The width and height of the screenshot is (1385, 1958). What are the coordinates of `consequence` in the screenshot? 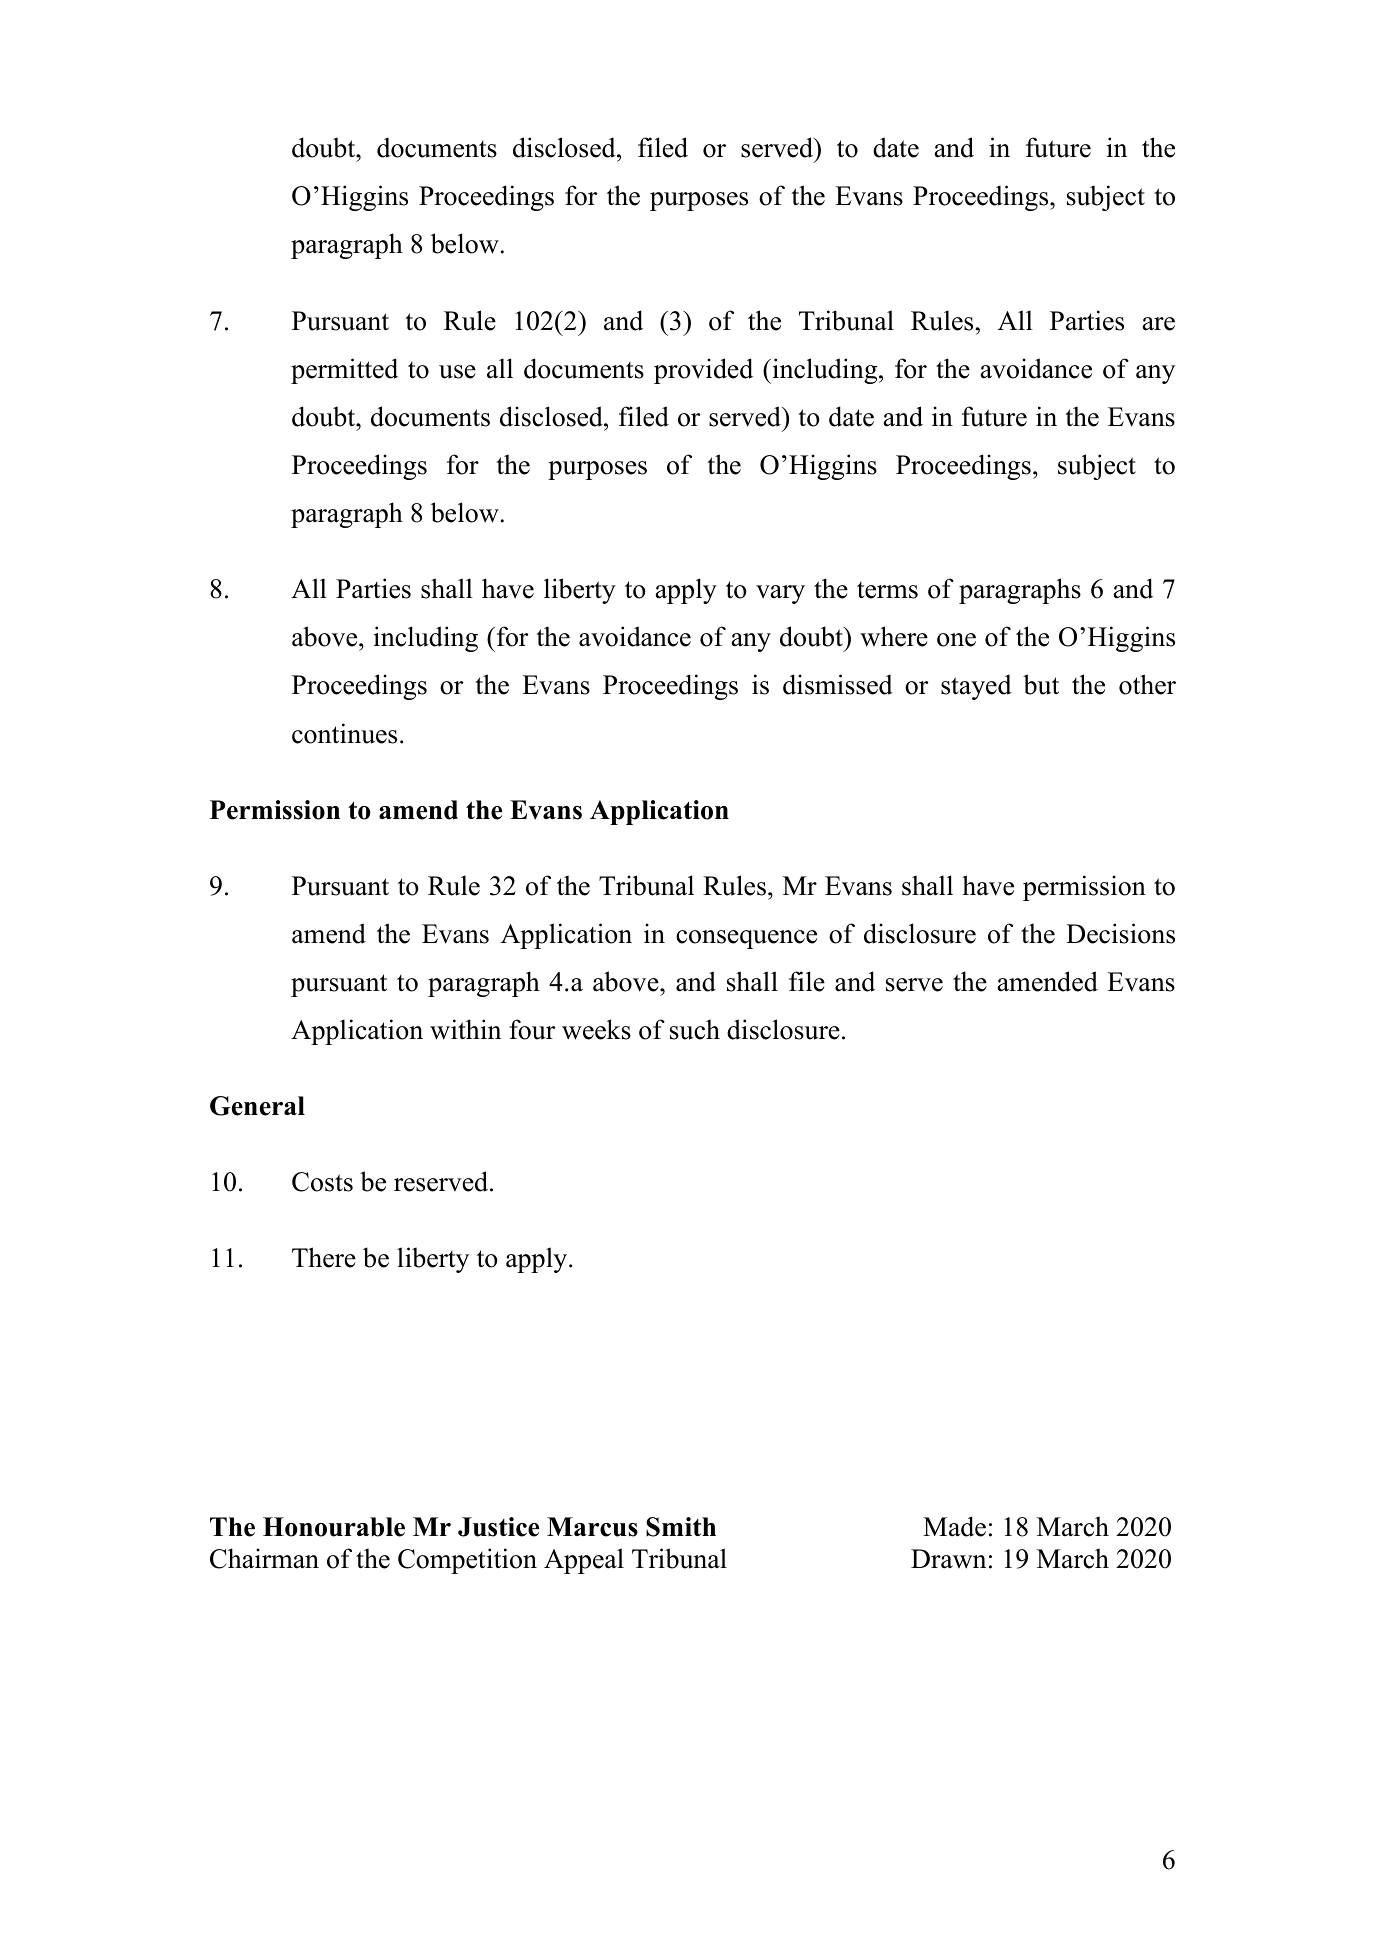 It's located at (746, 939).
